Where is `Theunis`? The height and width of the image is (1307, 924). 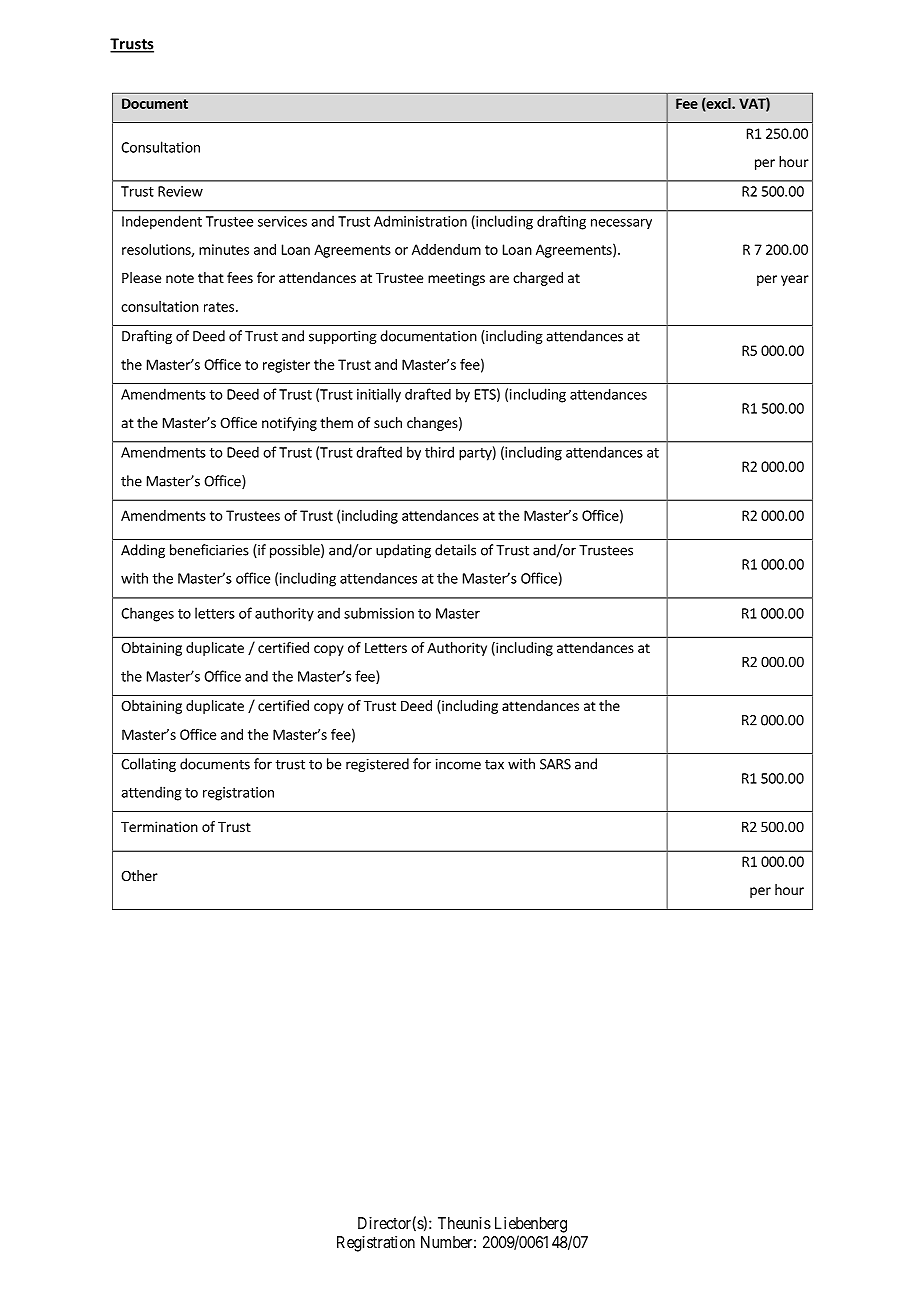 Theunis is located at coordinates (464, 1223).
